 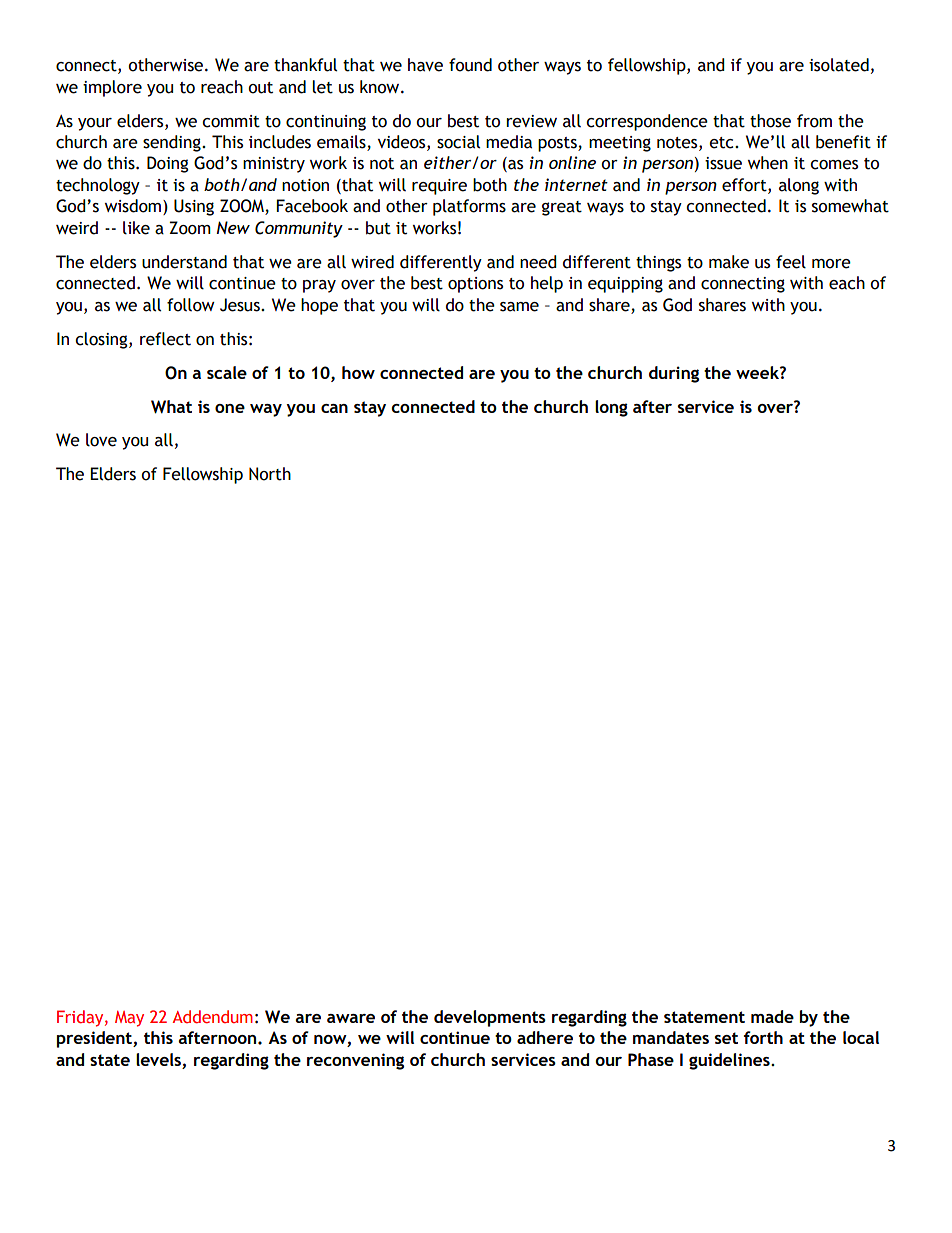 I want to click on same, so click(x=519, y=307).
